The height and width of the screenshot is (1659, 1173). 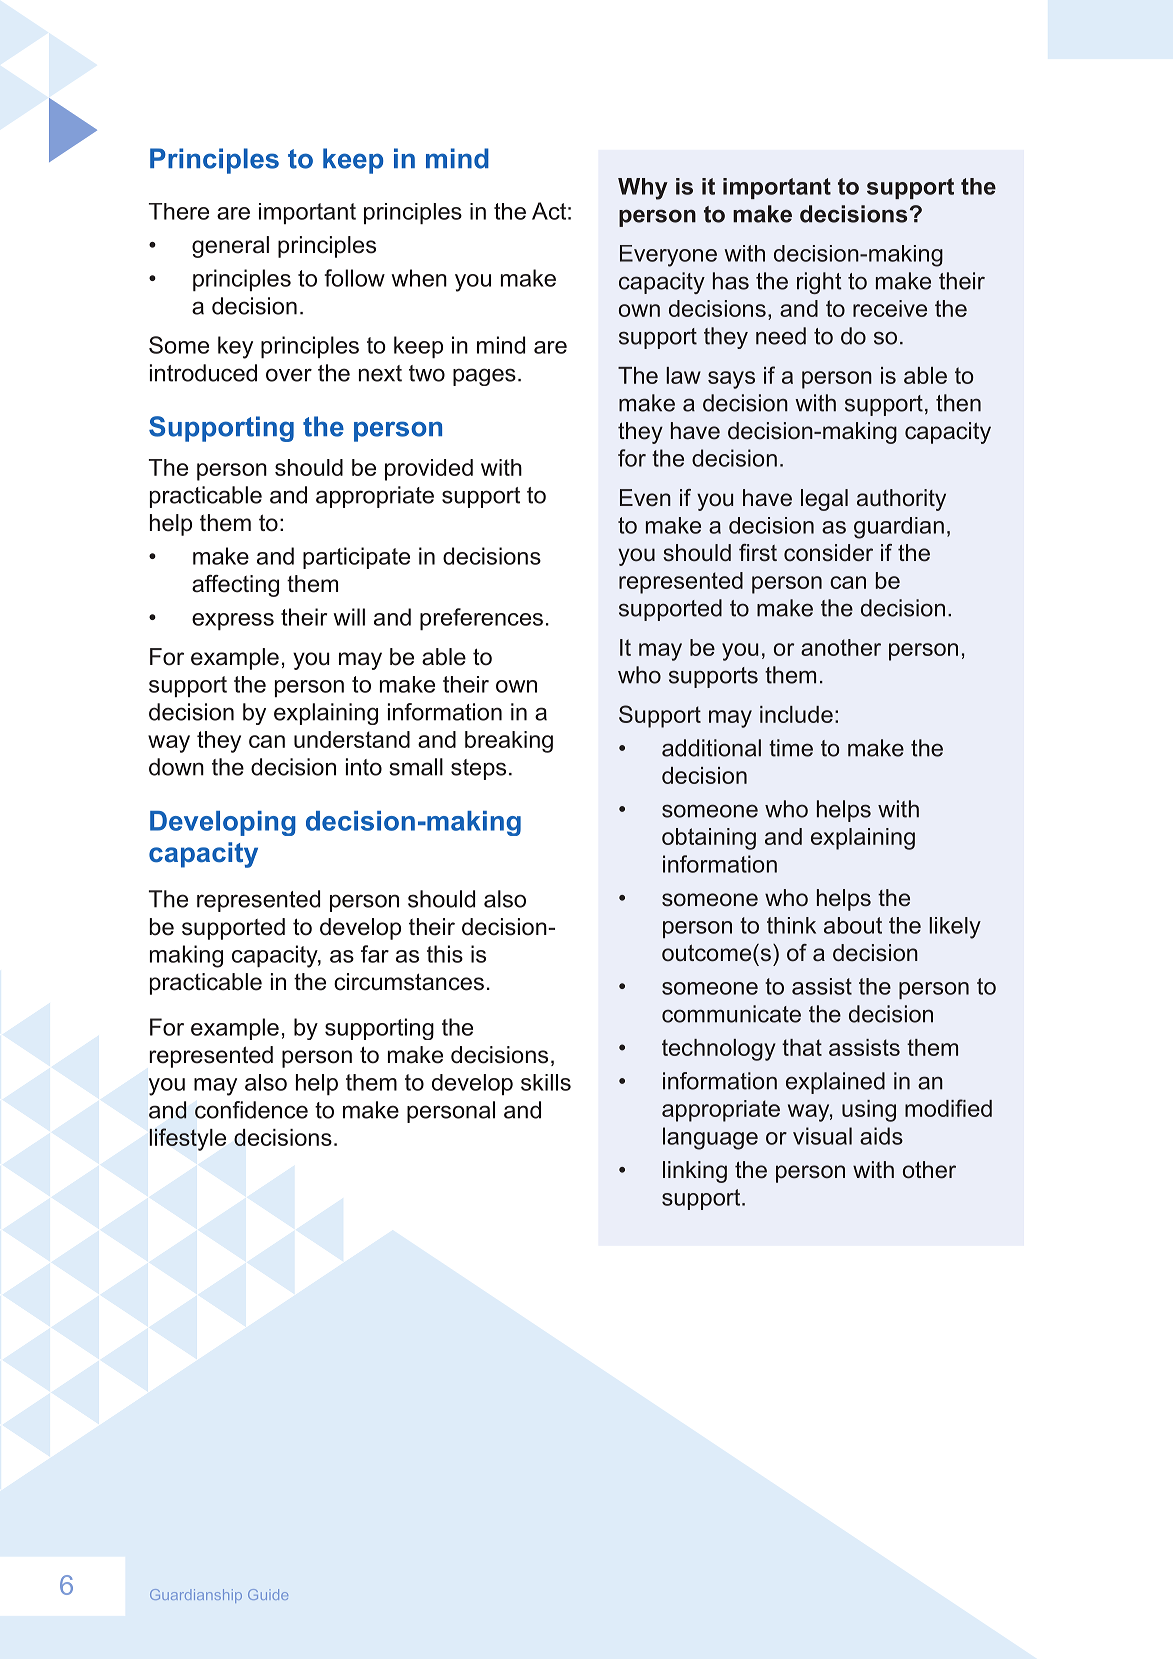 What do you see at coordinates (268, 1594) in the screenshot?
I see `Guide` at bounding box center [268, 1594].
